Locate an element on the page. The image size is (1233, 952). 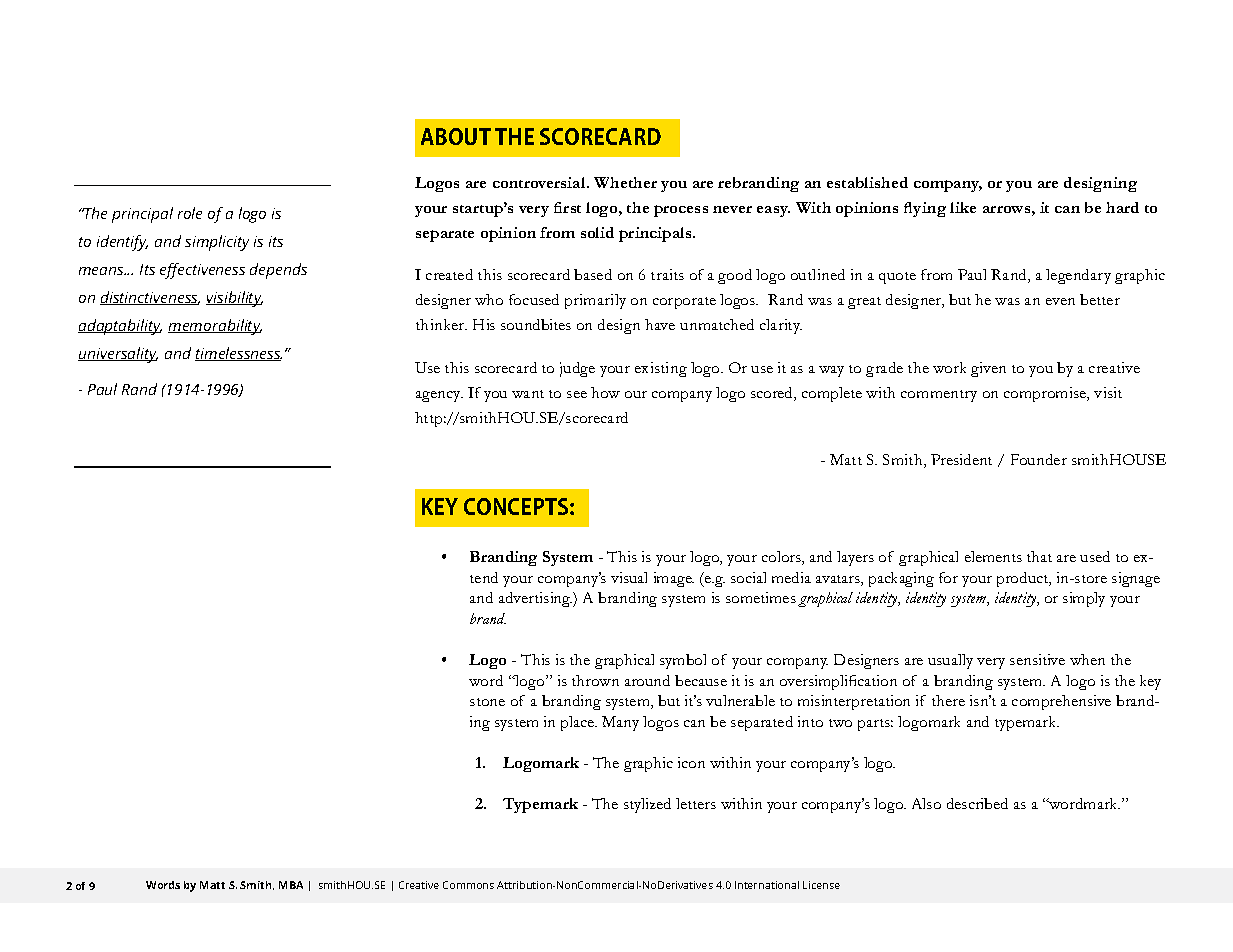
role is located at coordinates (190, 213).
